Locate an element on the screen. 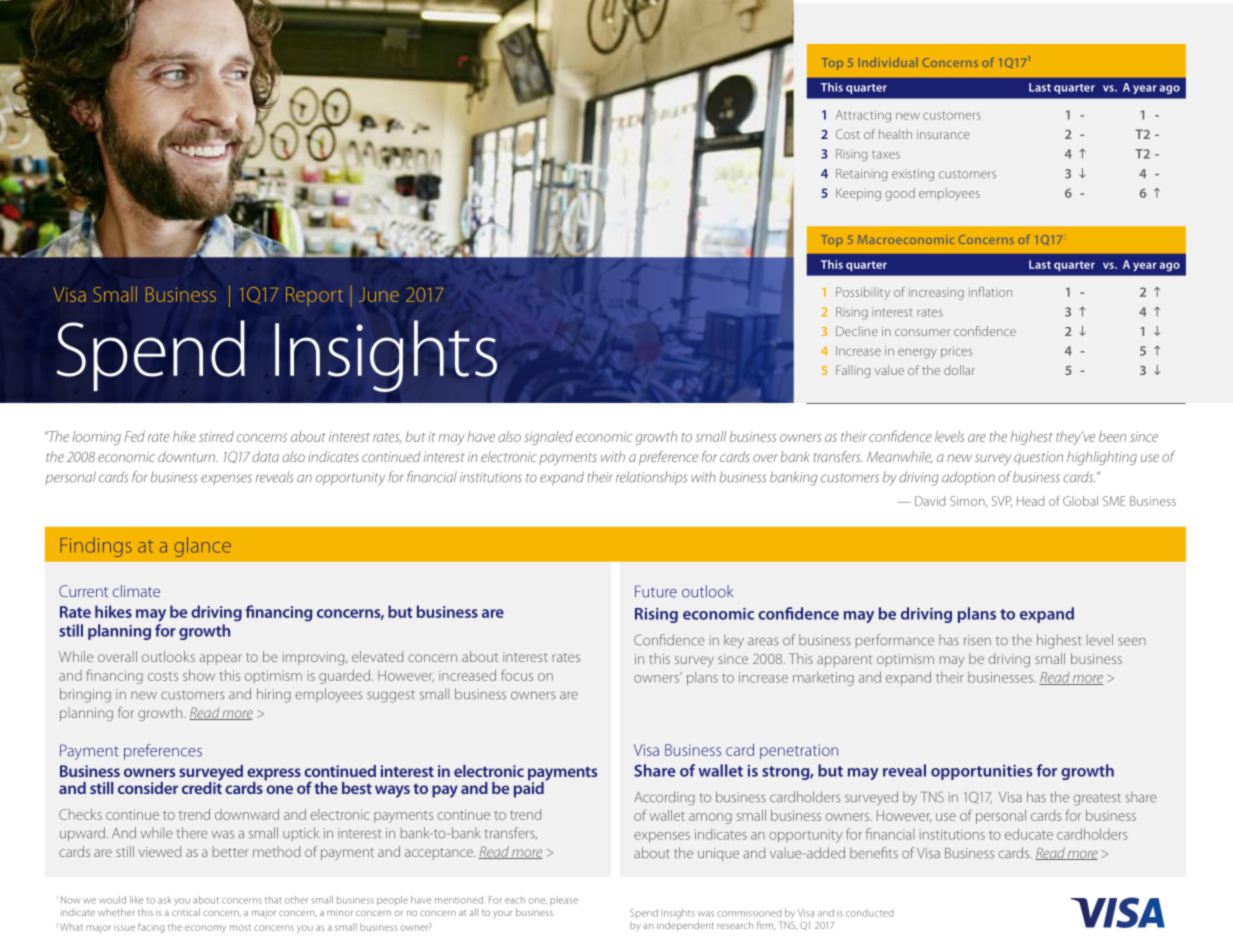  inflation is located at coordinates (990, 292).
